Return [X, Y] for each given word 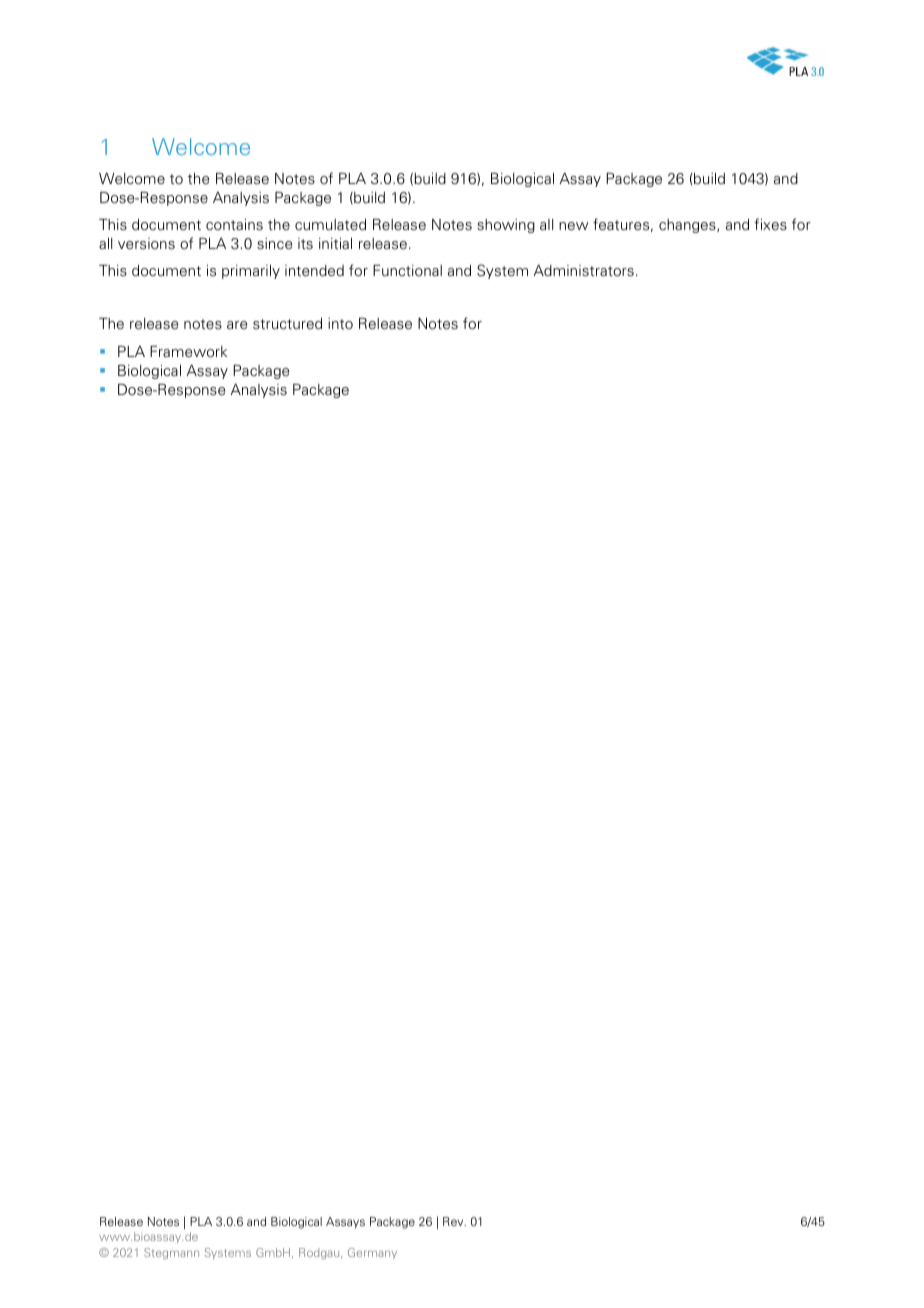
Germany [372, 1253]
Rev [454, 1221]
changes [688, 226]
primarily [251, 272]
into [340, 324]
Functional [407, 271]
